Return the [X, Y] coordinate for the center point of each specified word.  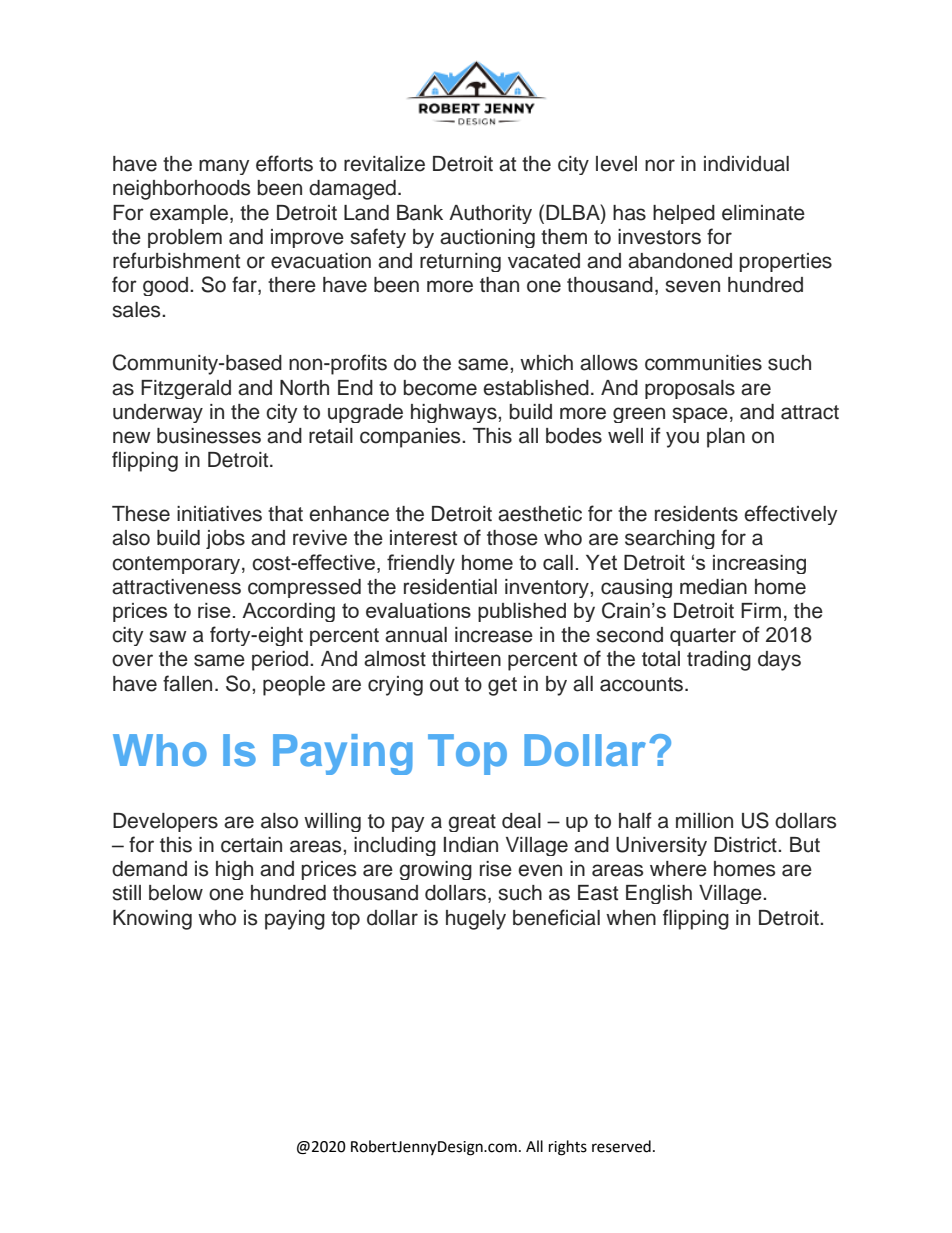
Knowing [152, 920]
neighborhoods [181, 190]
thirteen [466, 659]
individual [746, 164]
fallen [187, 683]
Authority [490, 214]
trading [719, 661]
